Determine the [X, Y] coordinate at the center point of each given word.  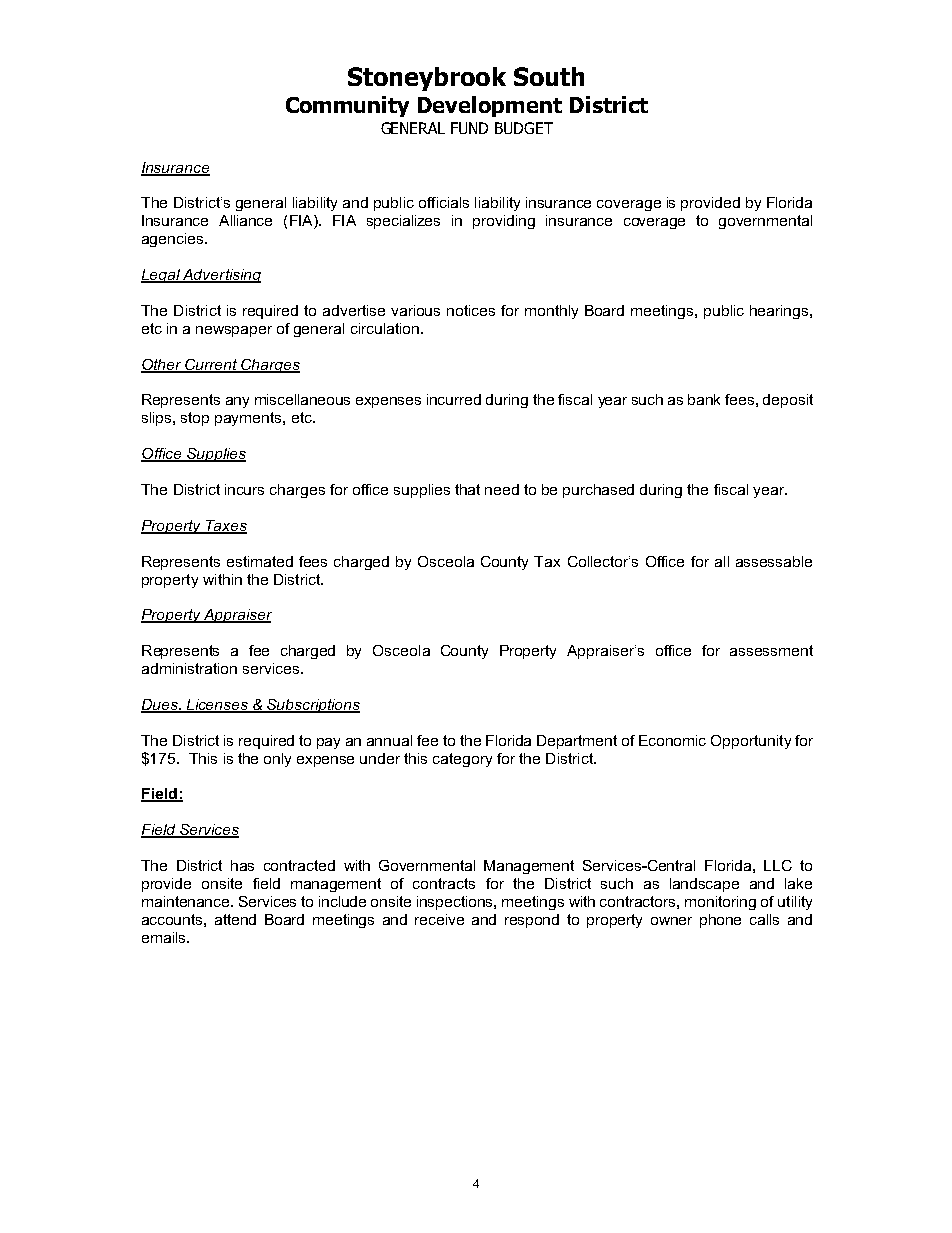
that [467, 489]
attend [235, 919]
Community [347, 106]
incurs [244, 489]
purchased [598, 491]
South [549, 76]
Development [490, 106]
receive [439, 919]
